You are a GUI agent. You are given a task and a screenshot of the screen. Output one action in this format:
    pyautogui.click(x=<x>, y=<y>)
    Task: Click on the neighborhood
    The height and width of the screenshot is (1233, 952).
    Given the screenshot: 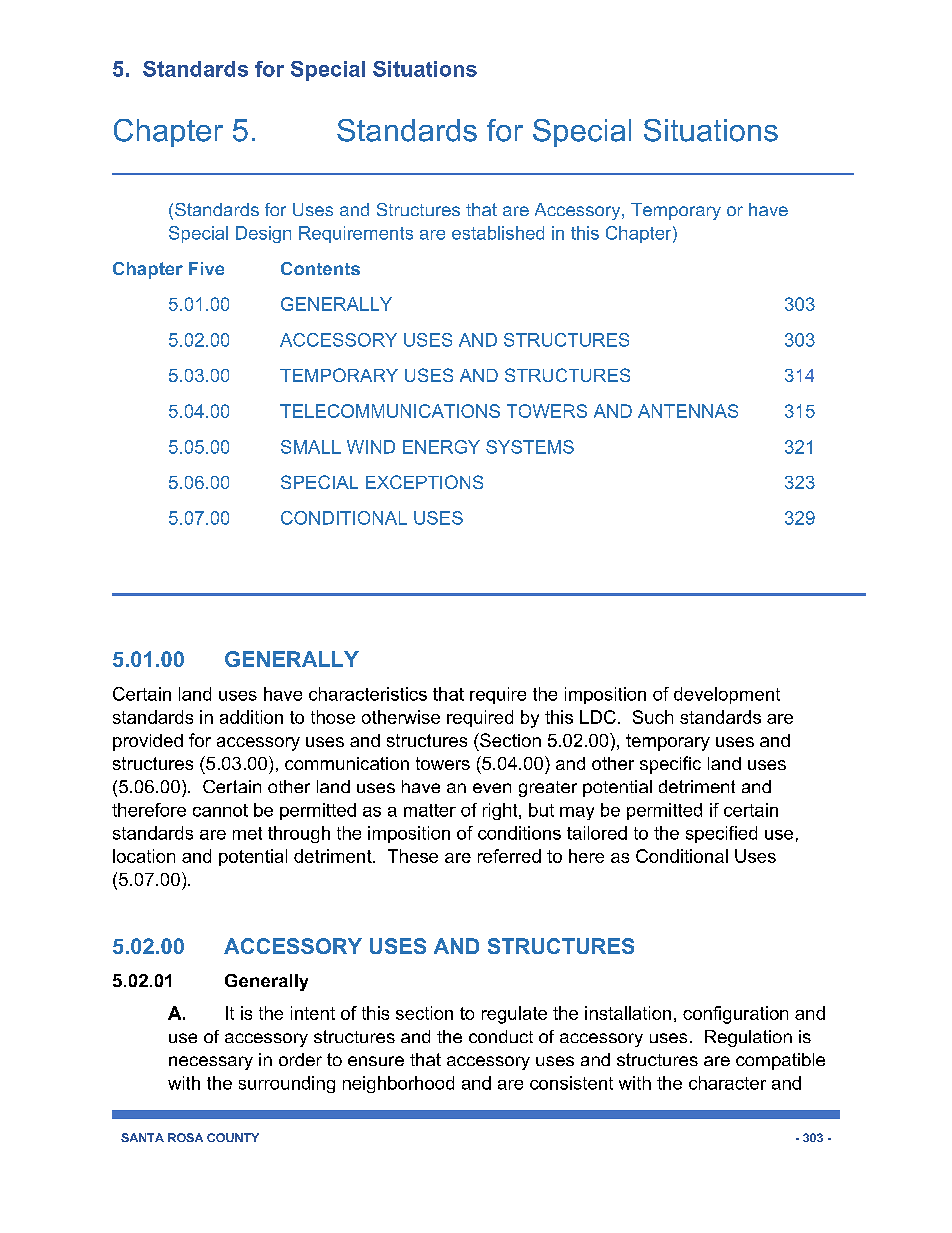 What is the action you would take?
    pyautogui.click(x=398, y=1084)
